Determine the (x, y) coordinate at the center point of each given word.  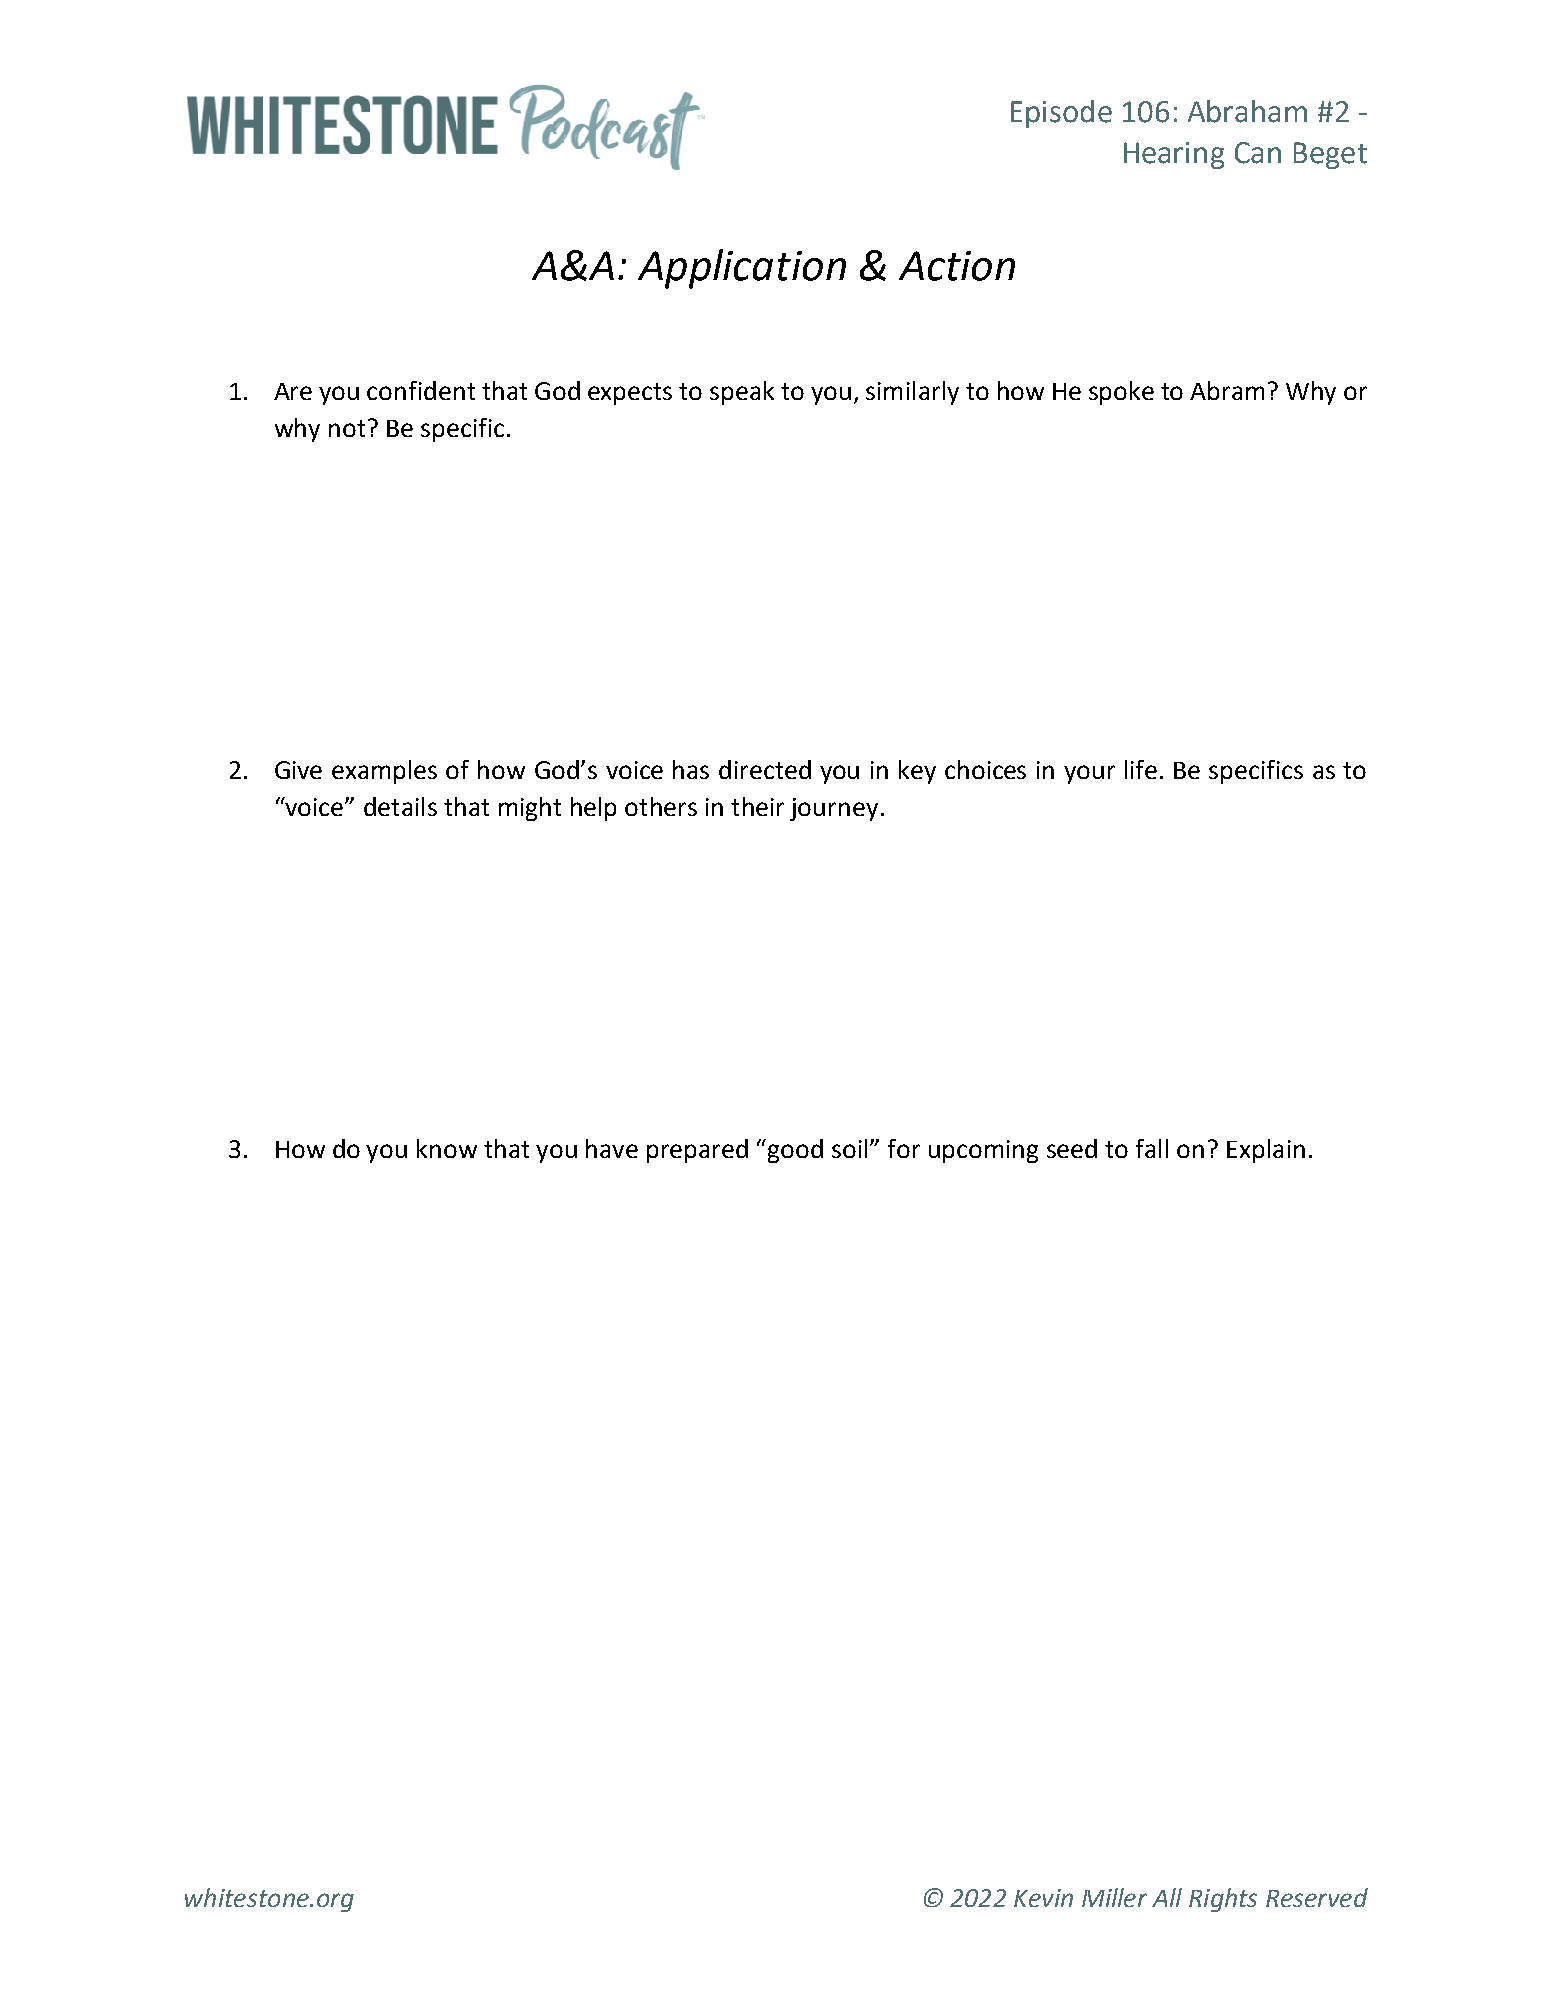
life (1141, 769)
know (447, 1148)
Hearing (1174, 155)
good (795, 1151)
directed (765, 769)
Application (742, 269)
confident (421, 390)
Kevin (1043, 1898)
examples (384, 772)
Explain (1266, 1151)
